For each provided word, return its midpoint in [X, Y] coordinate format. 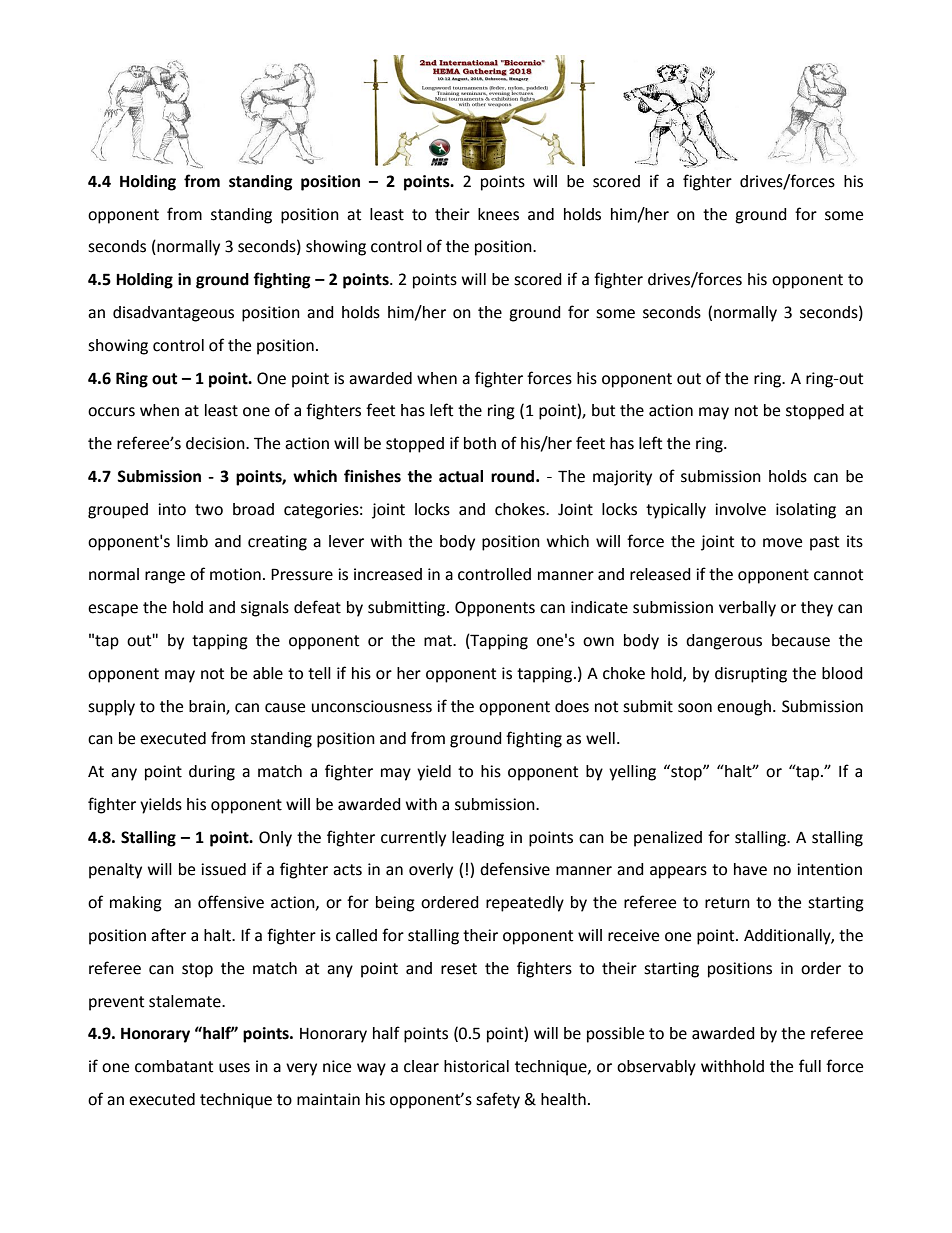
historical [476, 1066]
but [603, 410]
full [810, 1066]
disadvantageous [173, 314]
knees [498, 214]
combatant [174, 1066]
